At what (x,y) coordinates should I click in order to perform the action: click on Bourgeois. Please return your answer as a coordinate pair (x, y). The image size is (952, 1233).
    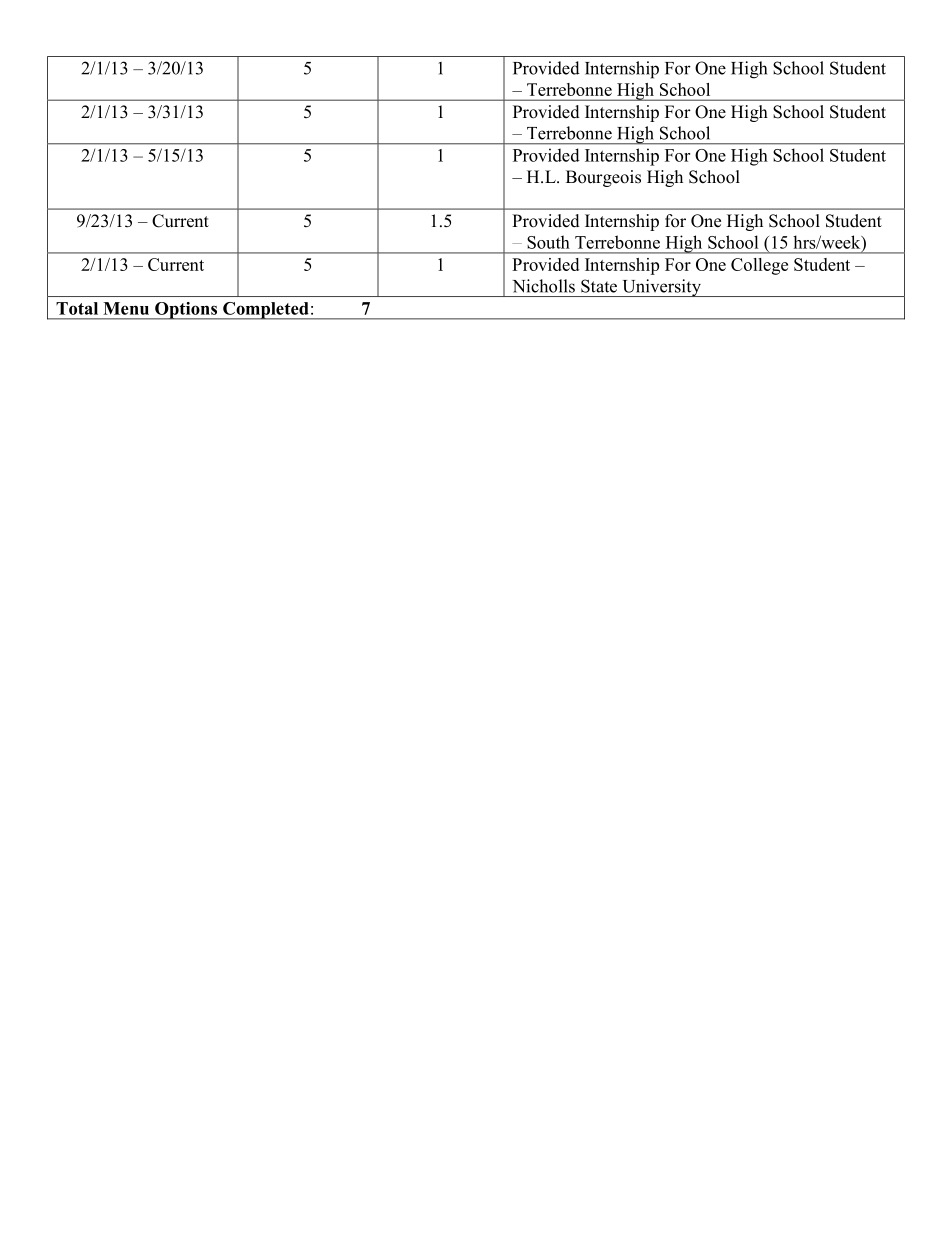
    Looking at the image, I should click on (603, 178).
